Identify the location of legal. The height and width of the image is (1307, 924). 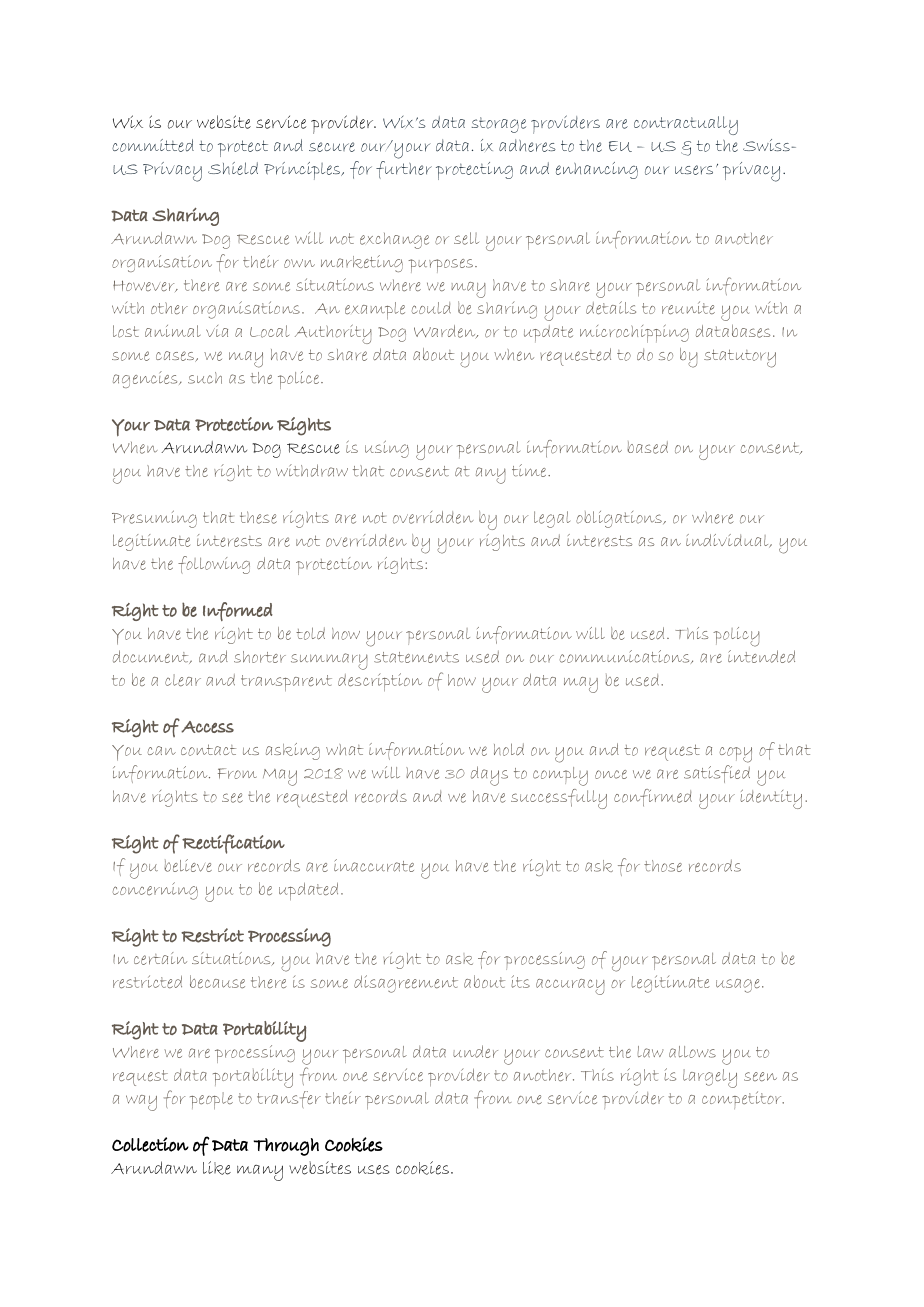
(552, 519).
